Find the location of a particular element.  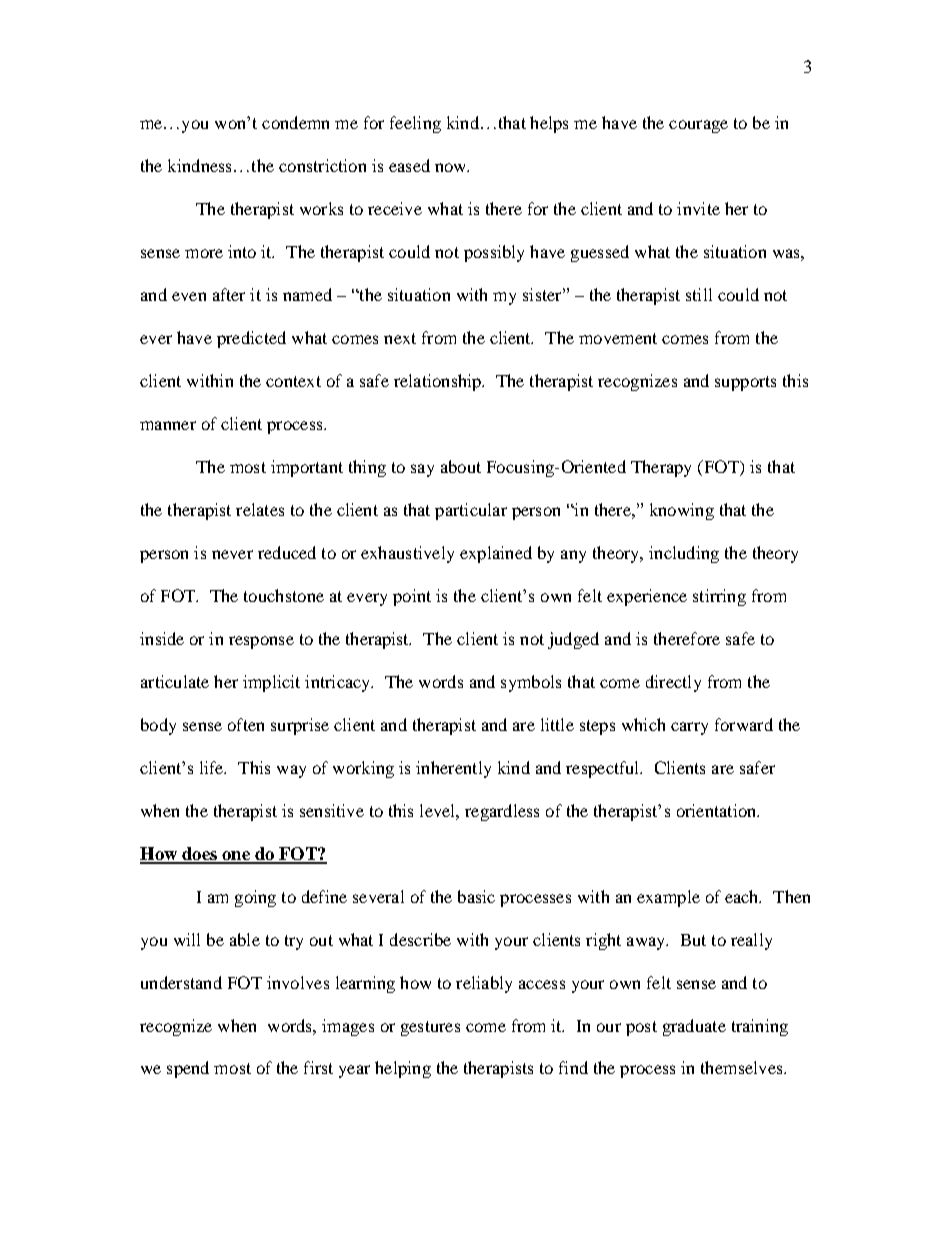

courage is located at coordinates (698, 126).
